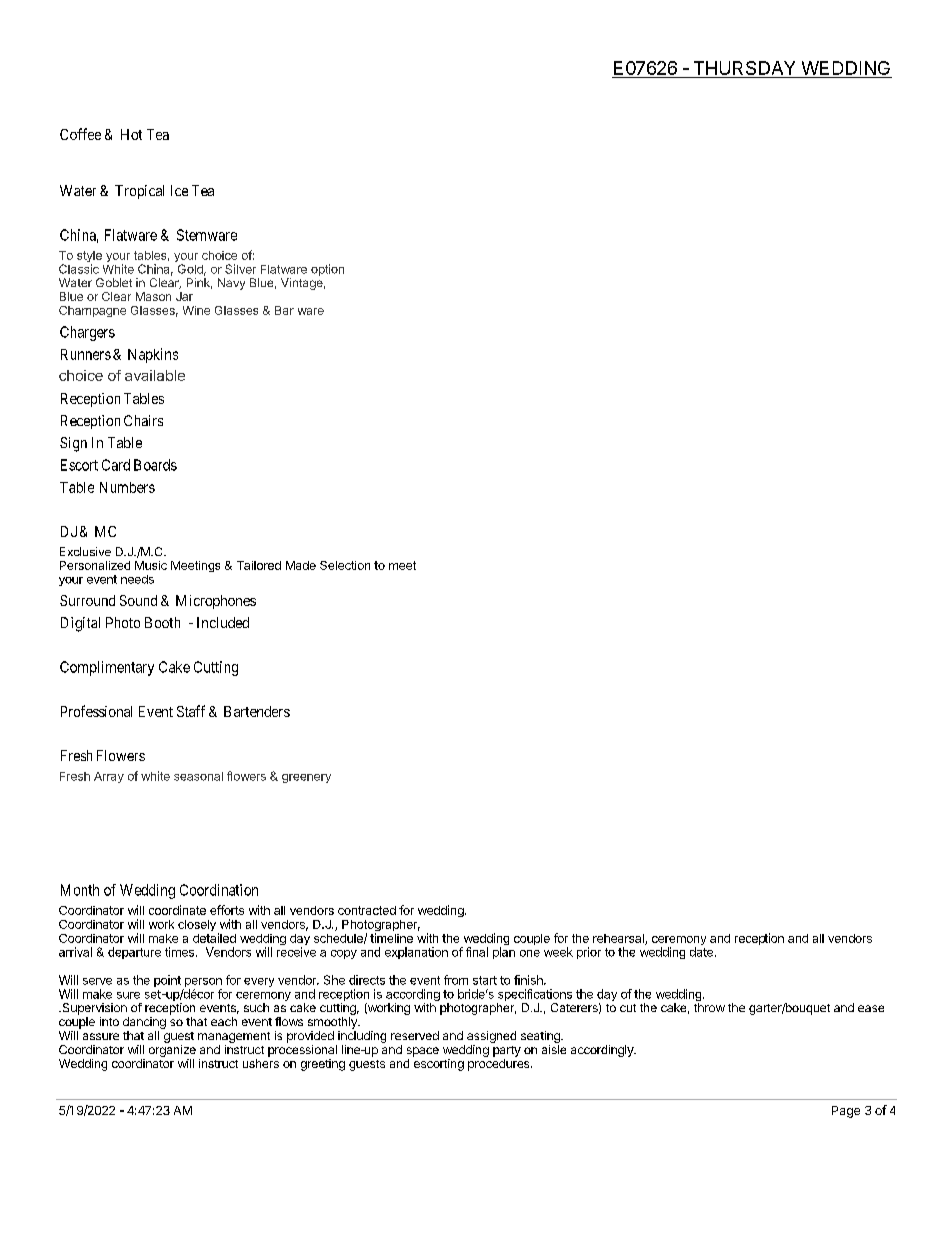 Image resolution: width=952 pixels, height=1233 pixels. I want to click on THURSDAY, so click(744, 69).
